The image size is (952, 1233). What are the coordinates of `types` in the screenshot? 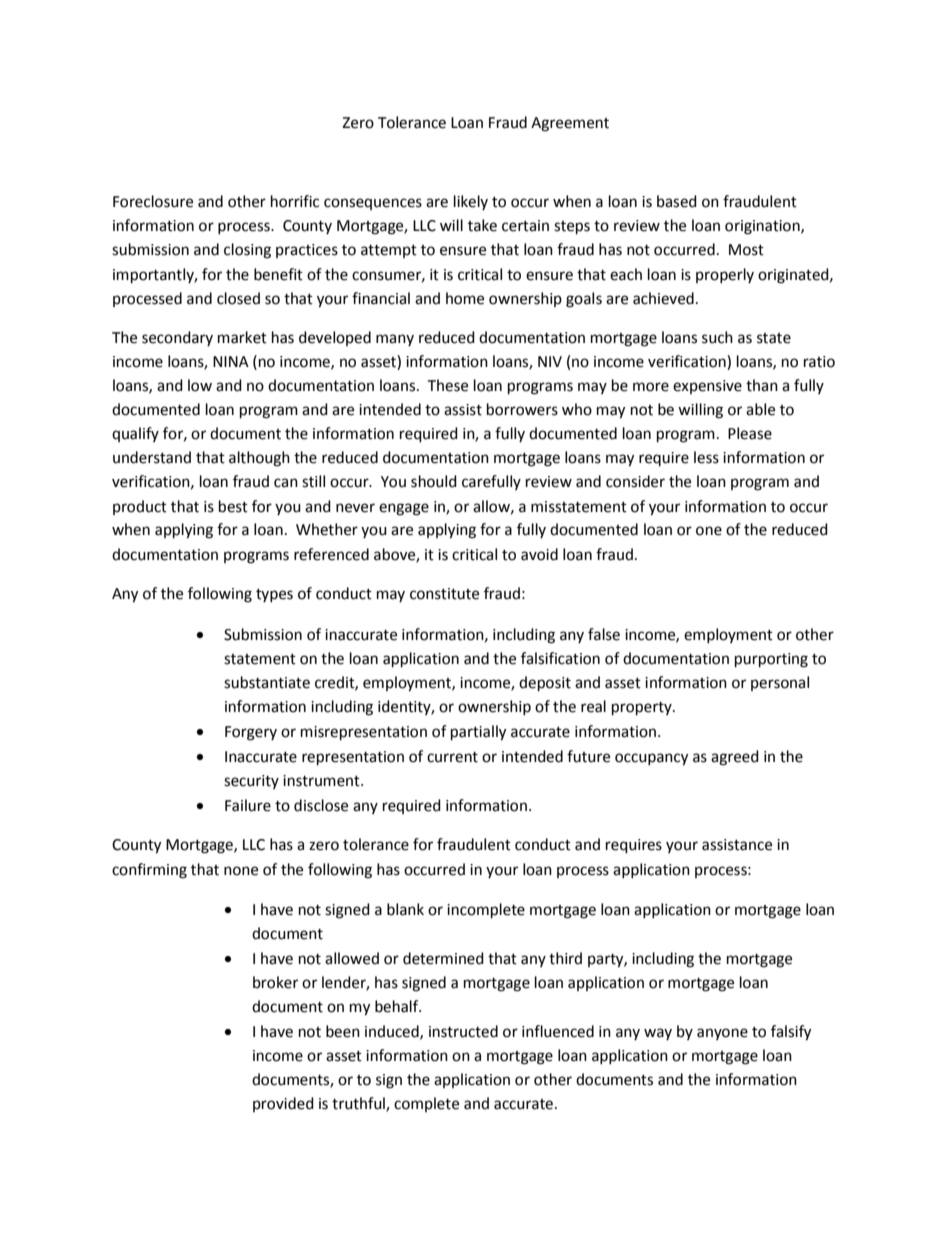 It's located at (274, 595).
